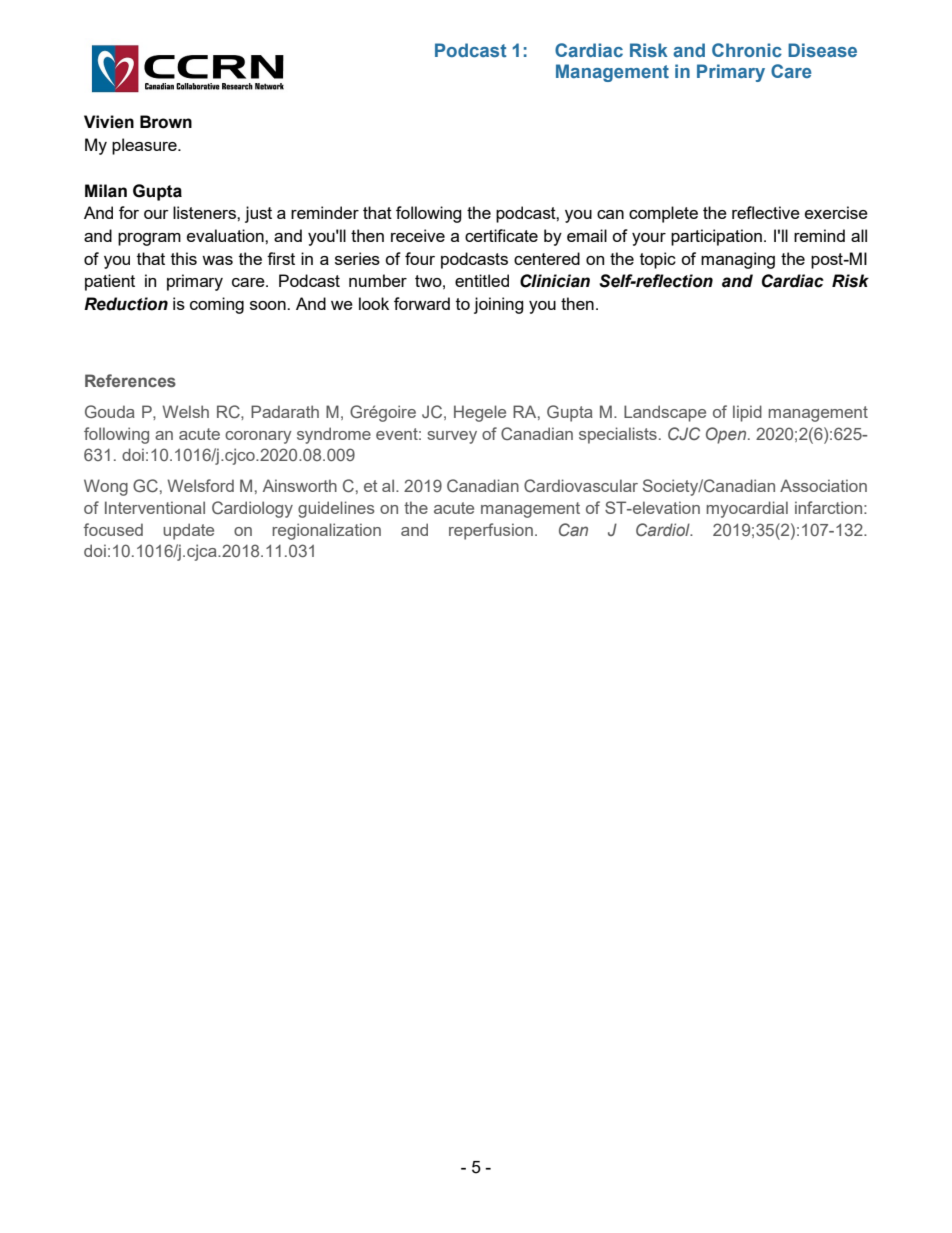 The height and width of the screenshot is (1233, 952). What do you see at coordinates (188, 531) in the screenshot?
I see `update` at bounding box center [188, 531].
